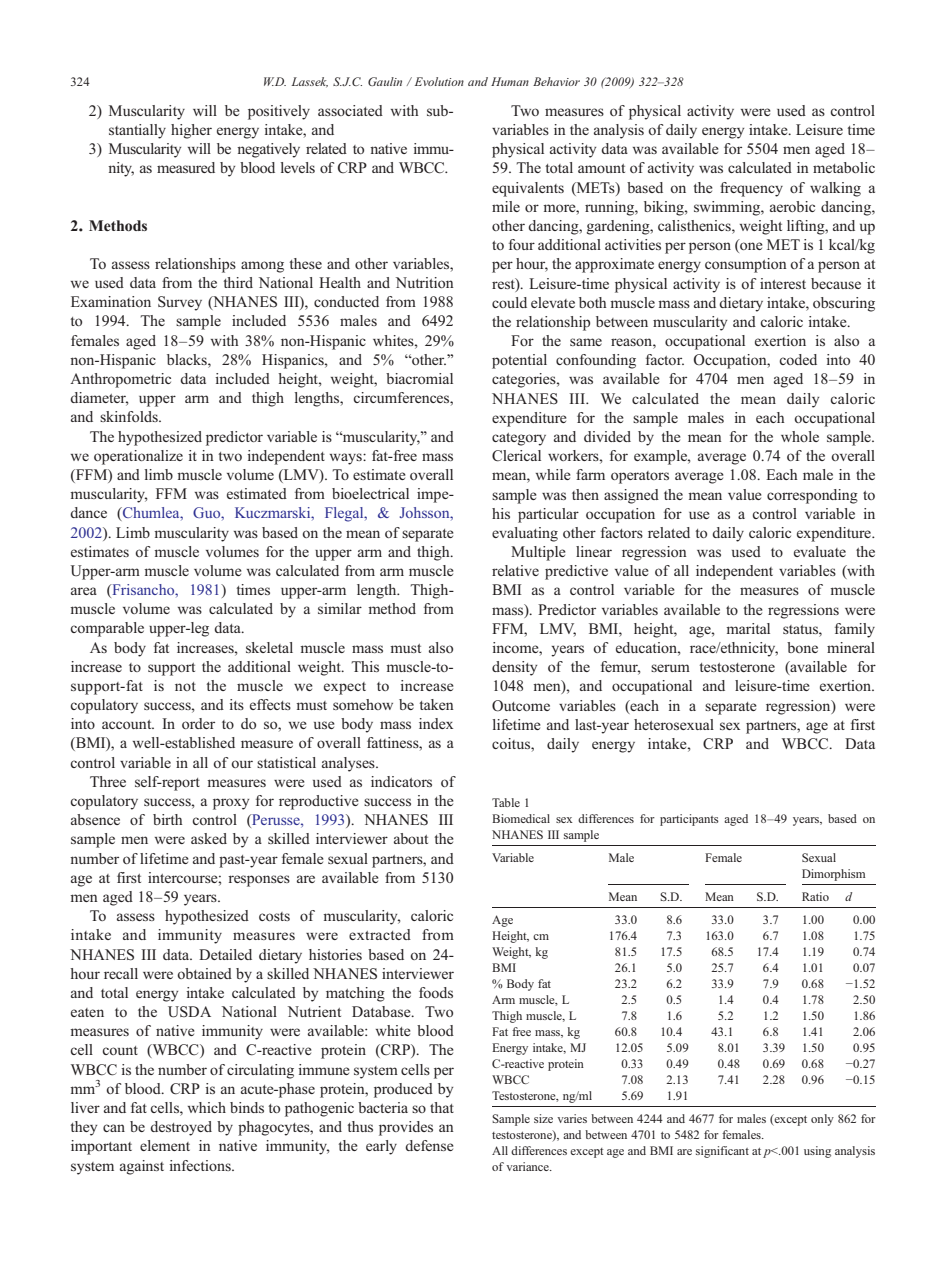 This screenshot has height=1271, width=952. Describe the element at coordinates (751, 189) in the screenshot. I see `frequency` at that location.
